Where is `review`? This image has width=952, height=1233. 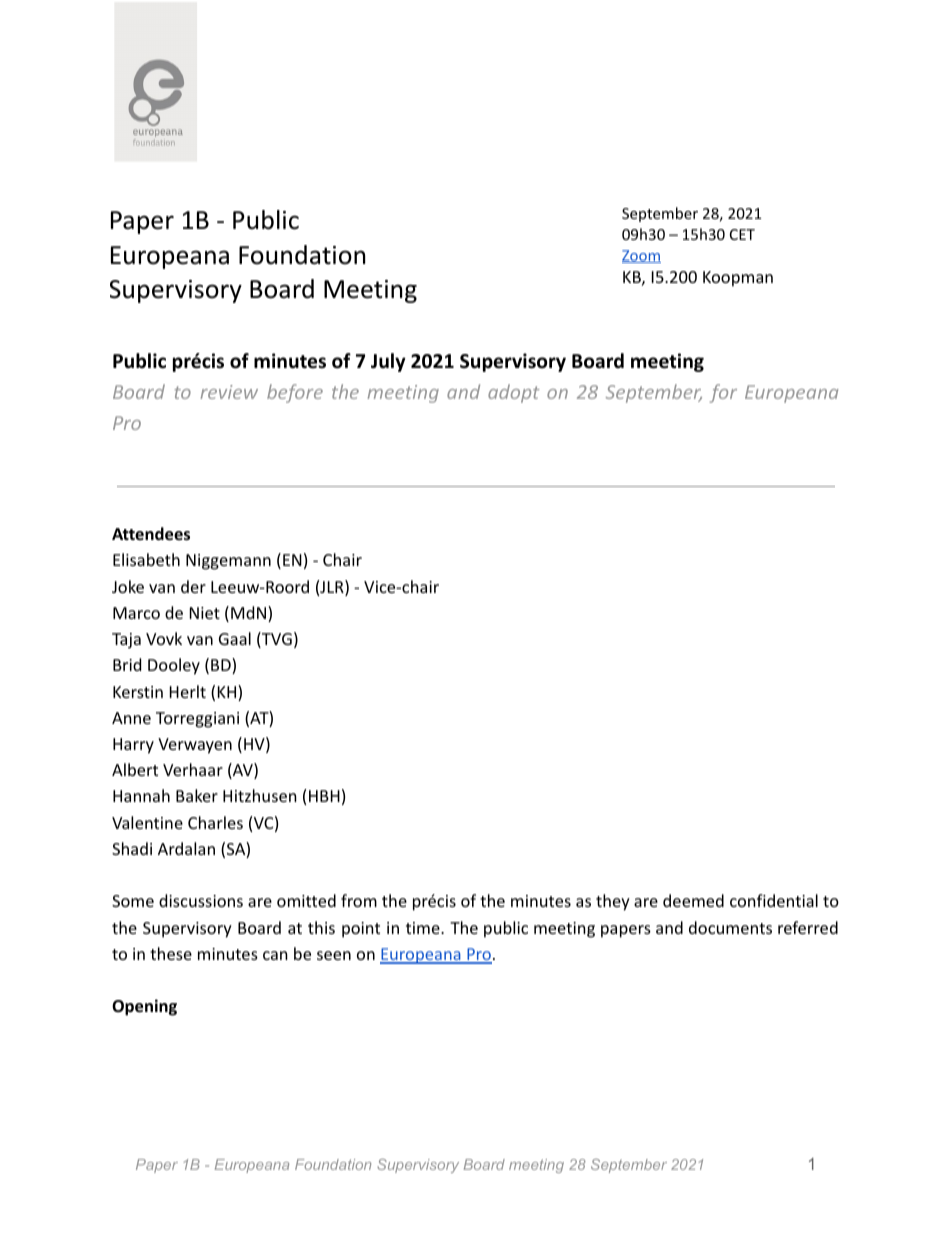
review is located at coordinates (229, 392).
